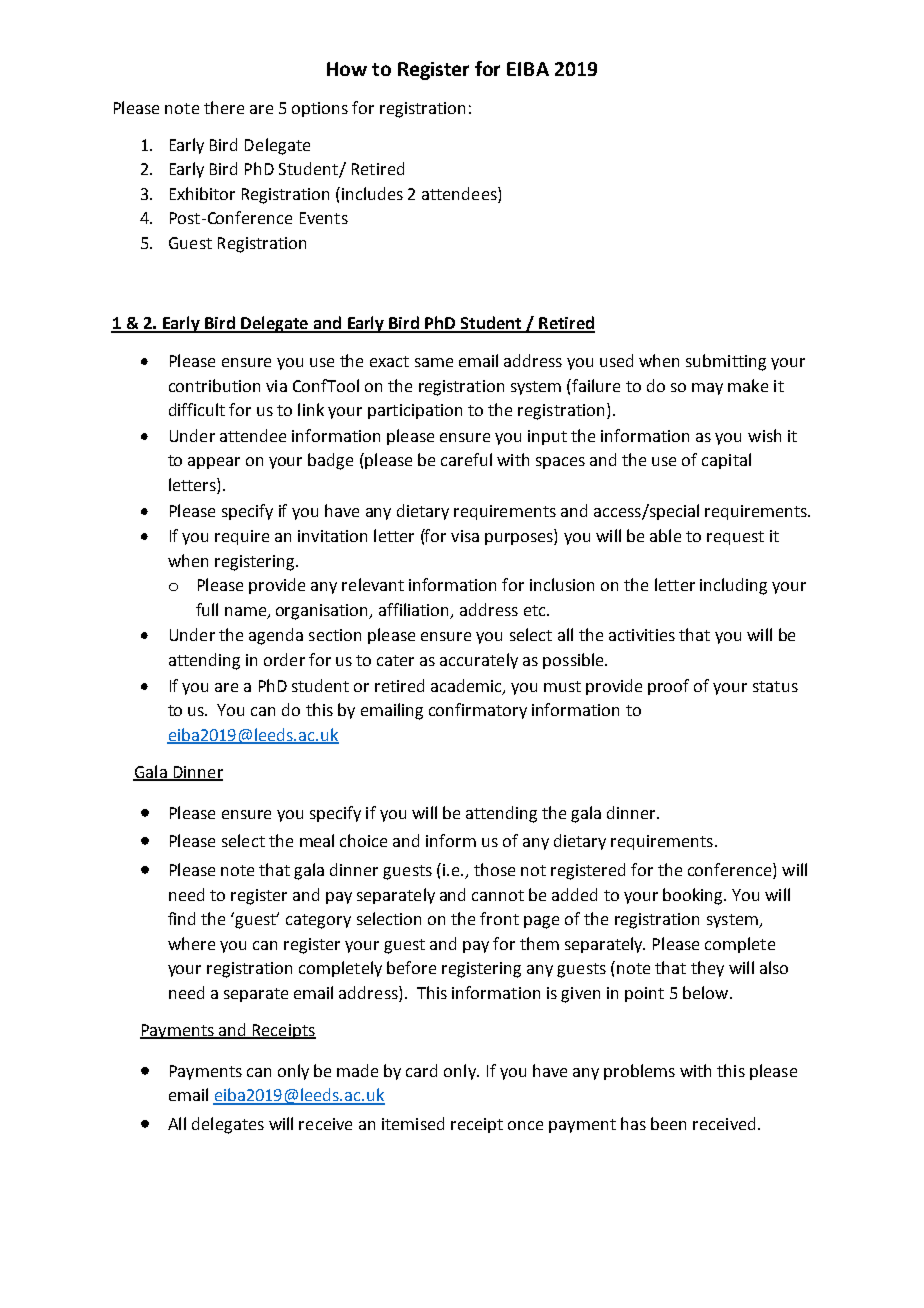  What do you see at coordinates (733, 586) in the document?
I see `including` at bounding box center [733, 586].
